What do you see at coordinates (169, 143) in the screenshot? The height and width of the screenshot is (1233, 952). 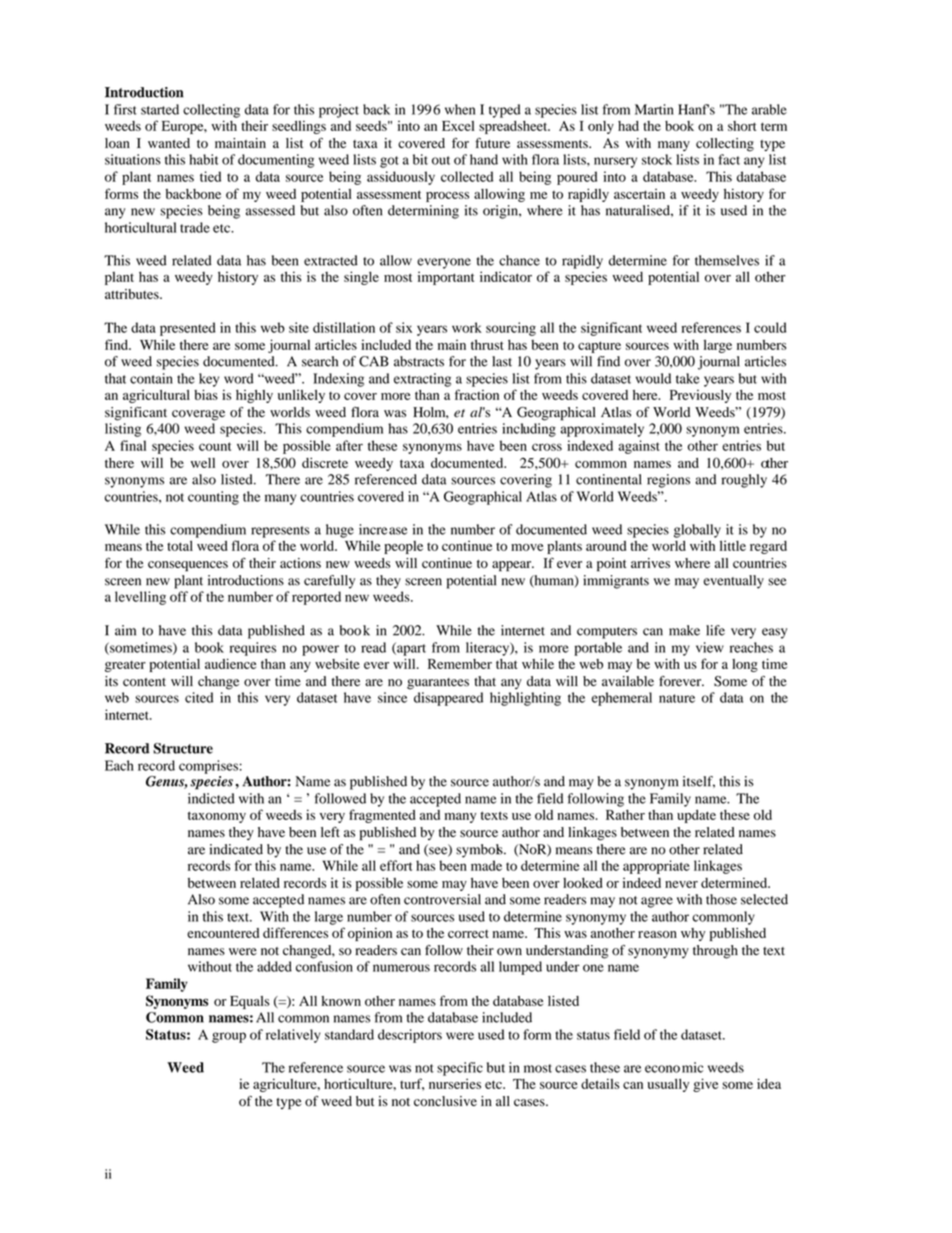 I see `wanted` at bounding box center [169, 143].
